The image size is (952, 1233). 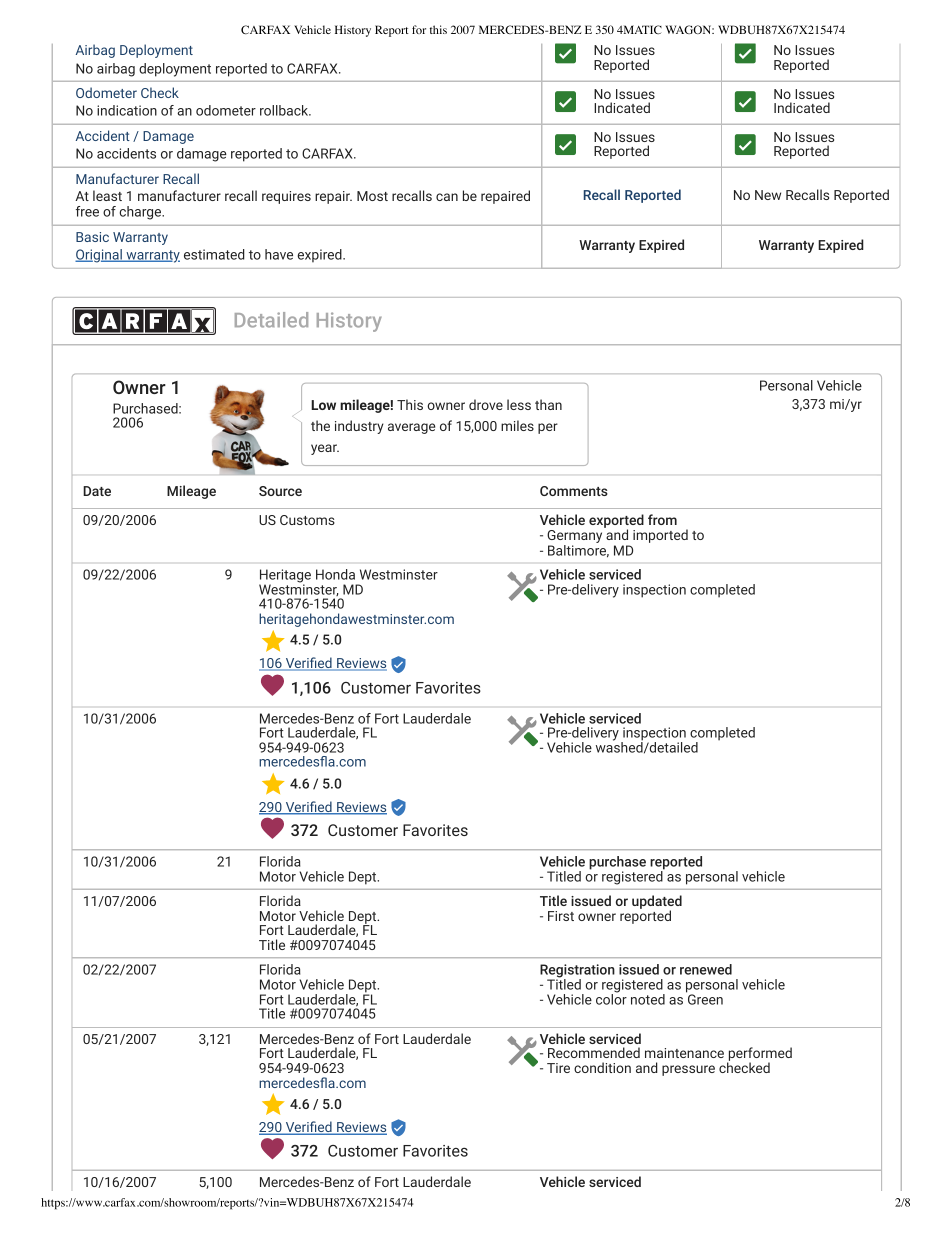 I want to click on indication, so click(x=127, y=110).
